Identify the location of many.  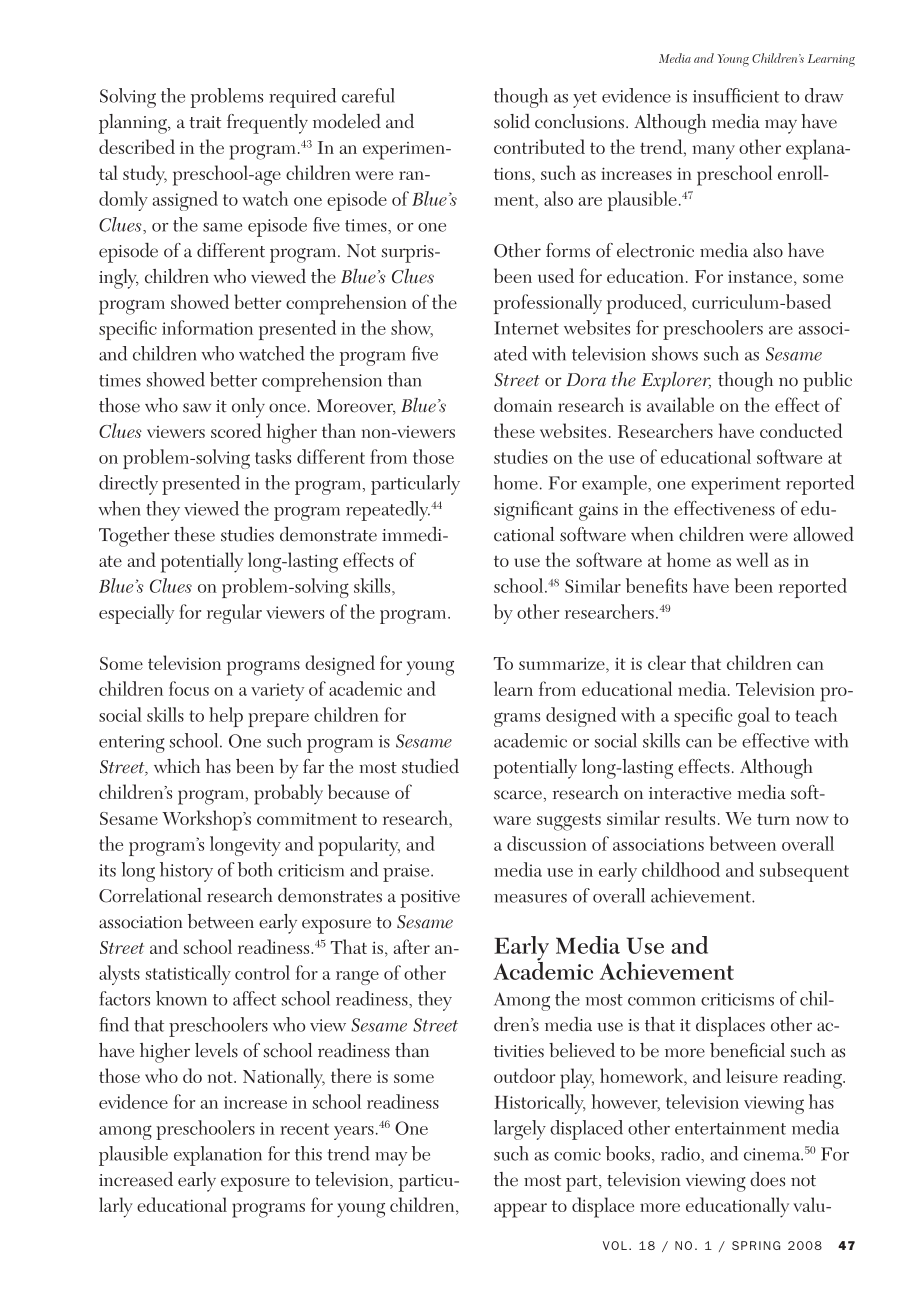
(713, 152).
